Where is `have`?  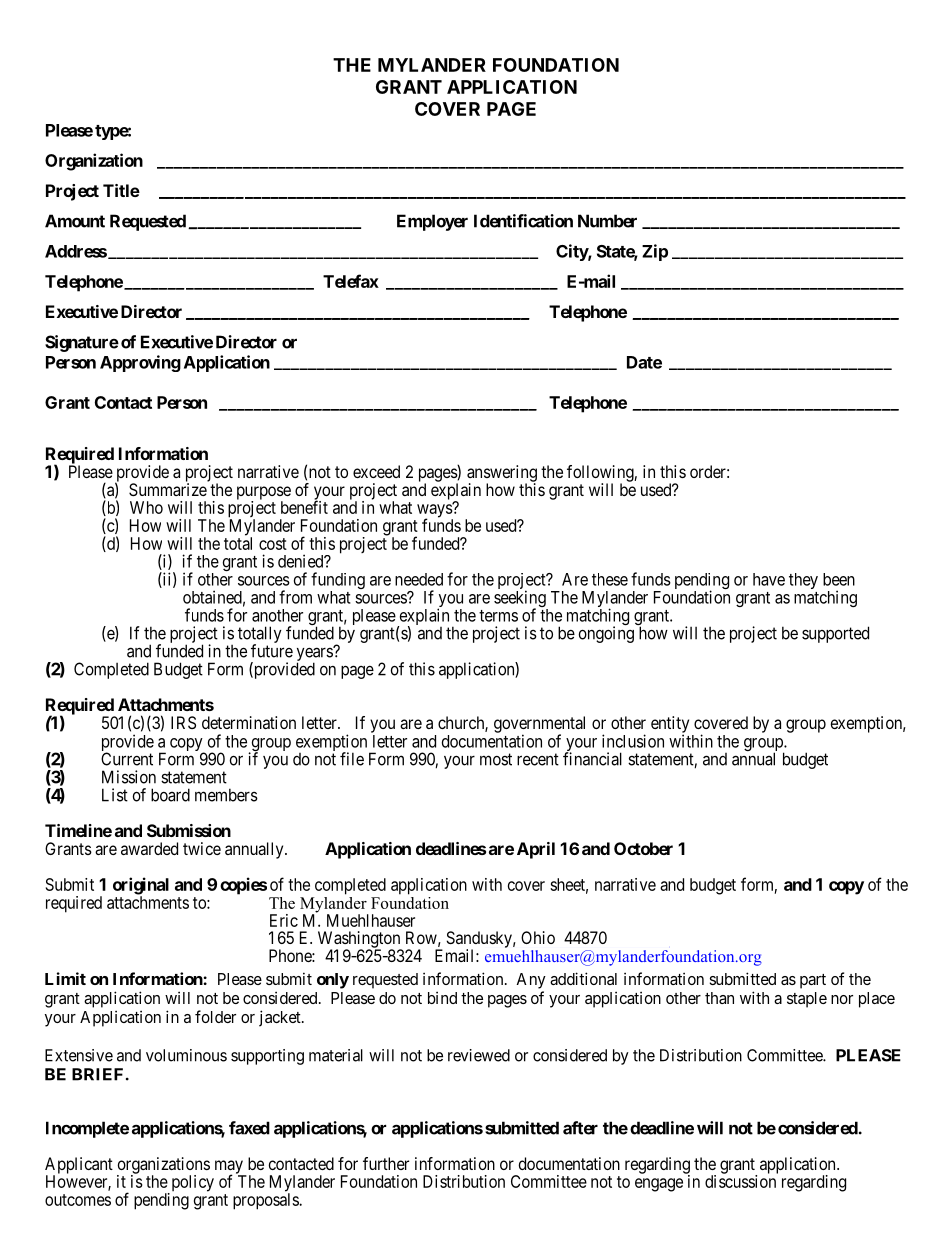 have is located at coordinates (769, 579).
